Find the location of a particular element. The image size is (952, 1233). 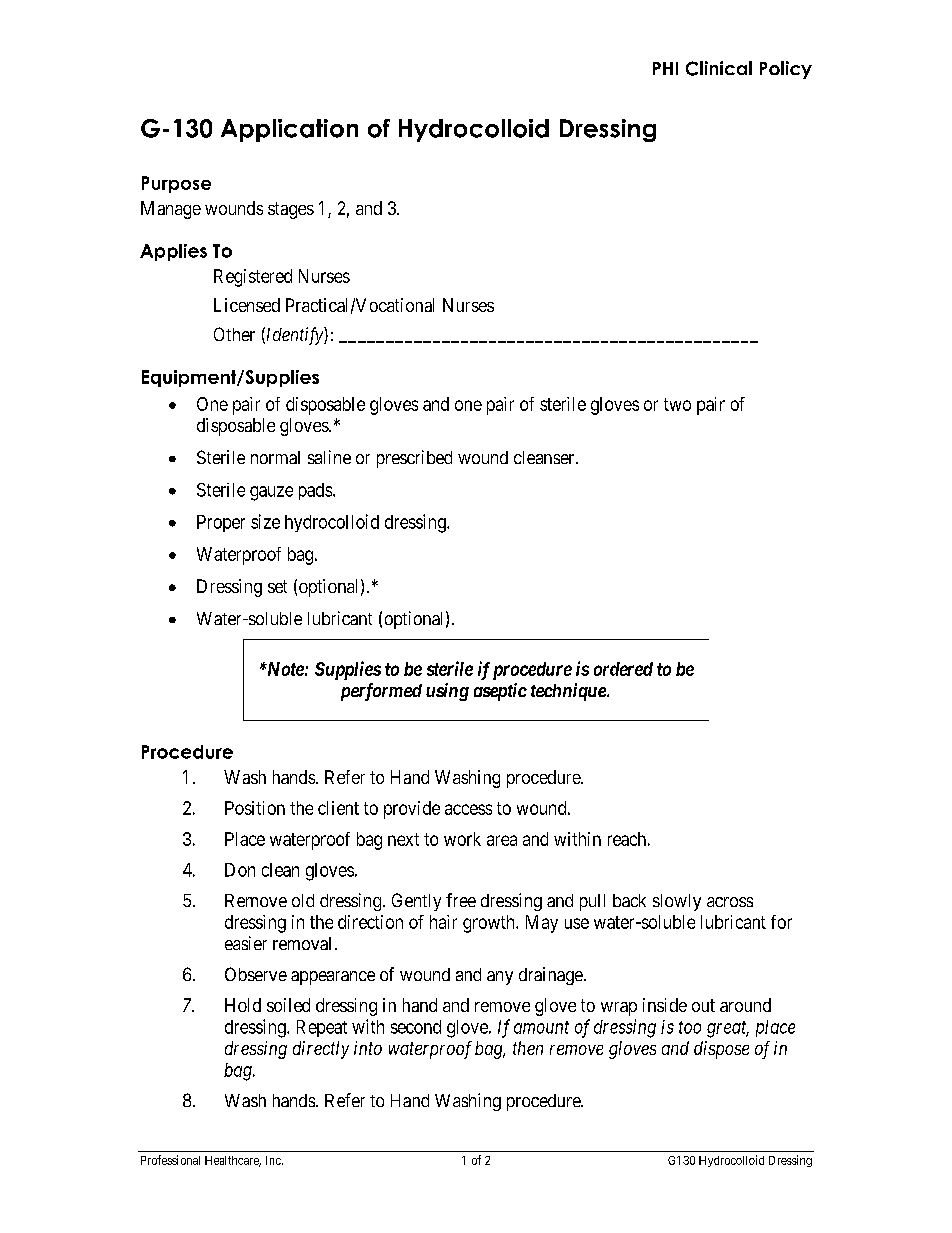

set is located at coordinates (277, 586).
